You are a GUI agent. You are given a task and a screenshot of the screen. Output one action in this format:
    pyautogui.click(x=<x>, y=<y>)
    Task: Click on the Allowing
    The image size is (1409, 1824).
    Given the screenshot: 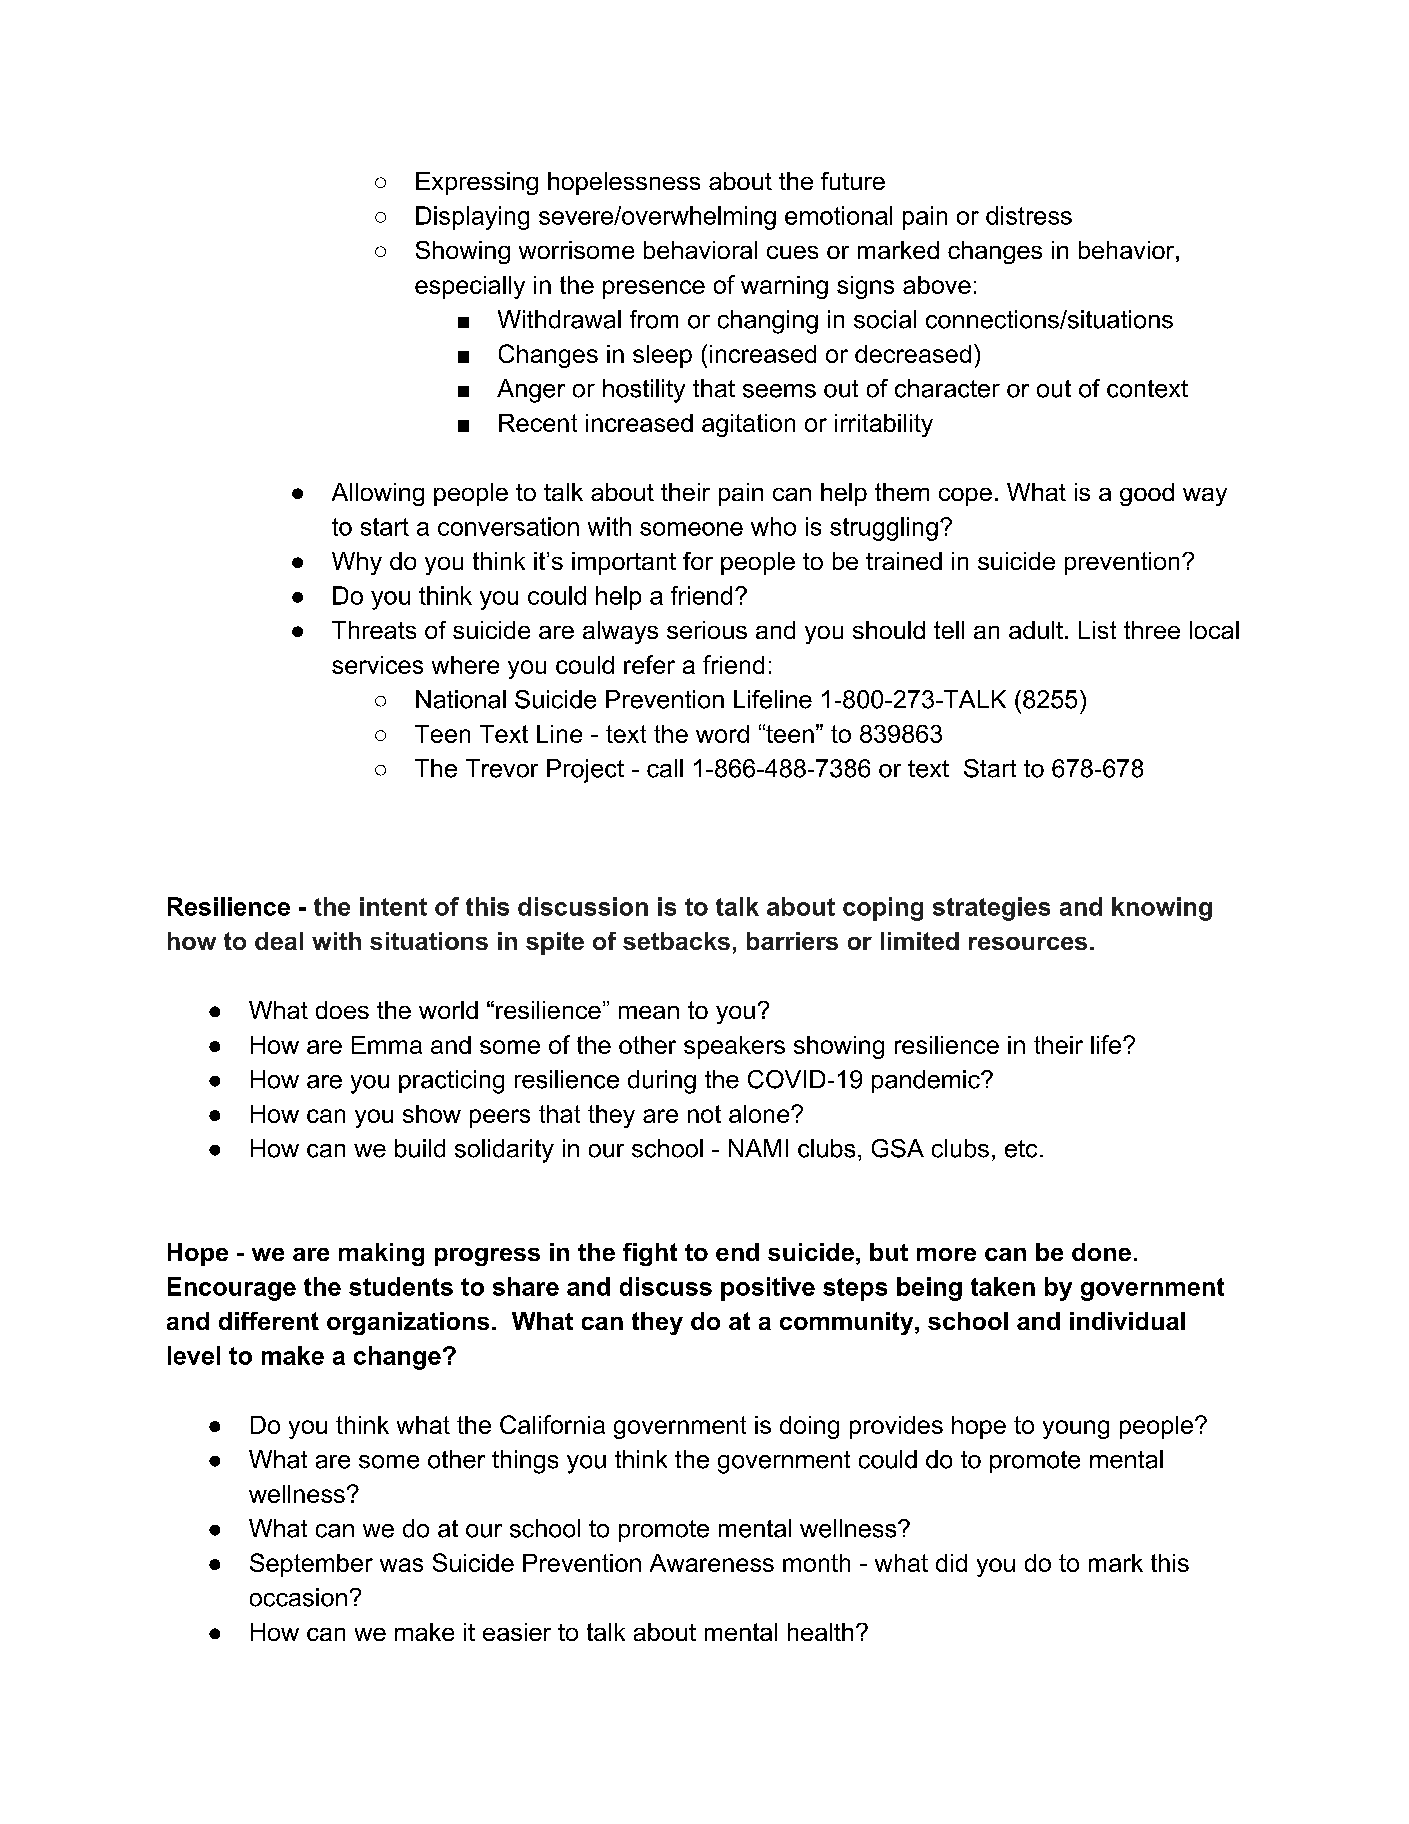 What is the action you would take?
    pyautogui.click(x=378, y=494)
